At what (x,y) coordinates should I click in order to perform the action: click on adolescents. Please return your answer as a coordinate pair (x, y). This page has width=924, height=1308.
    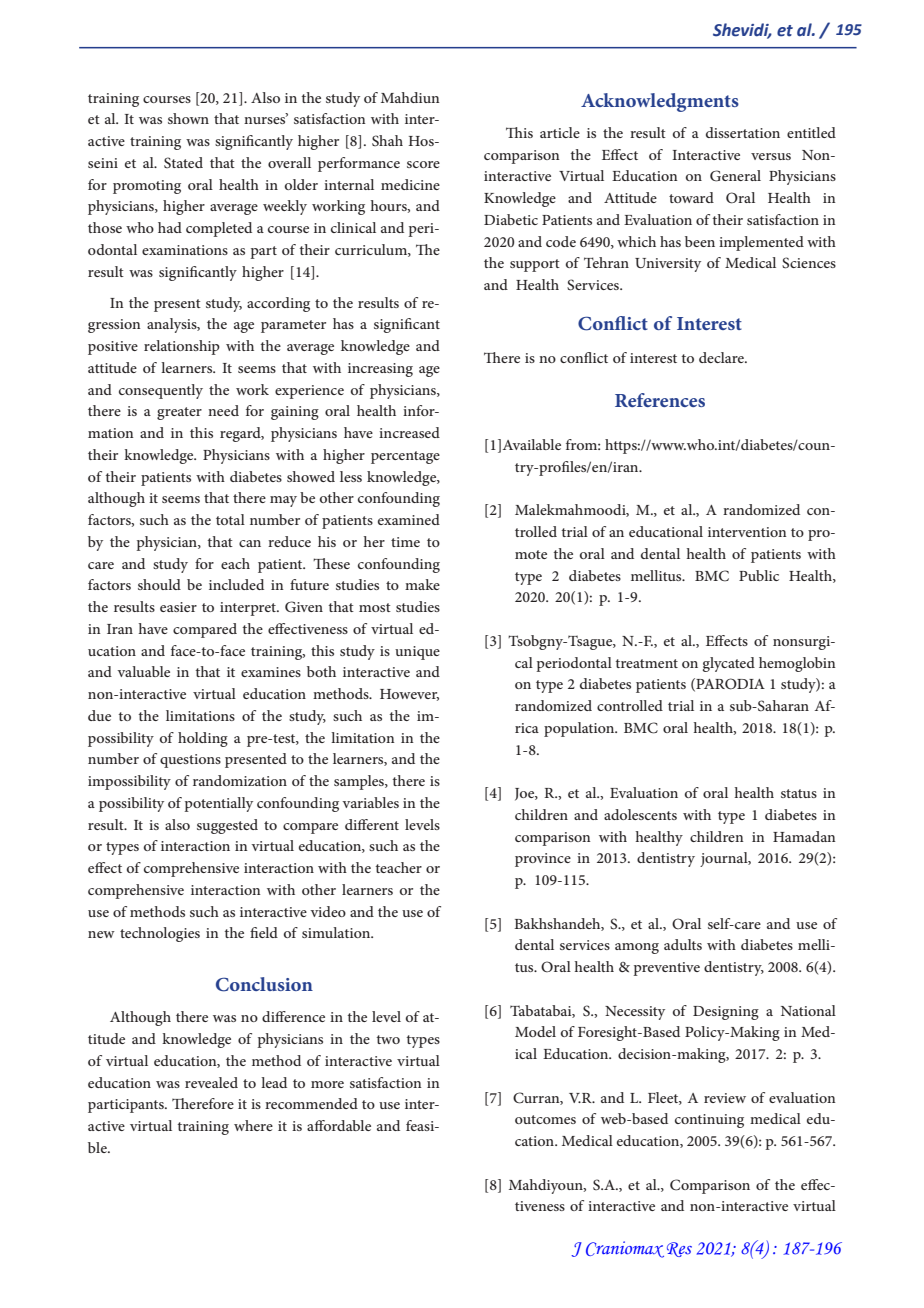
    Looking at the image, I should click on (640, 814).
